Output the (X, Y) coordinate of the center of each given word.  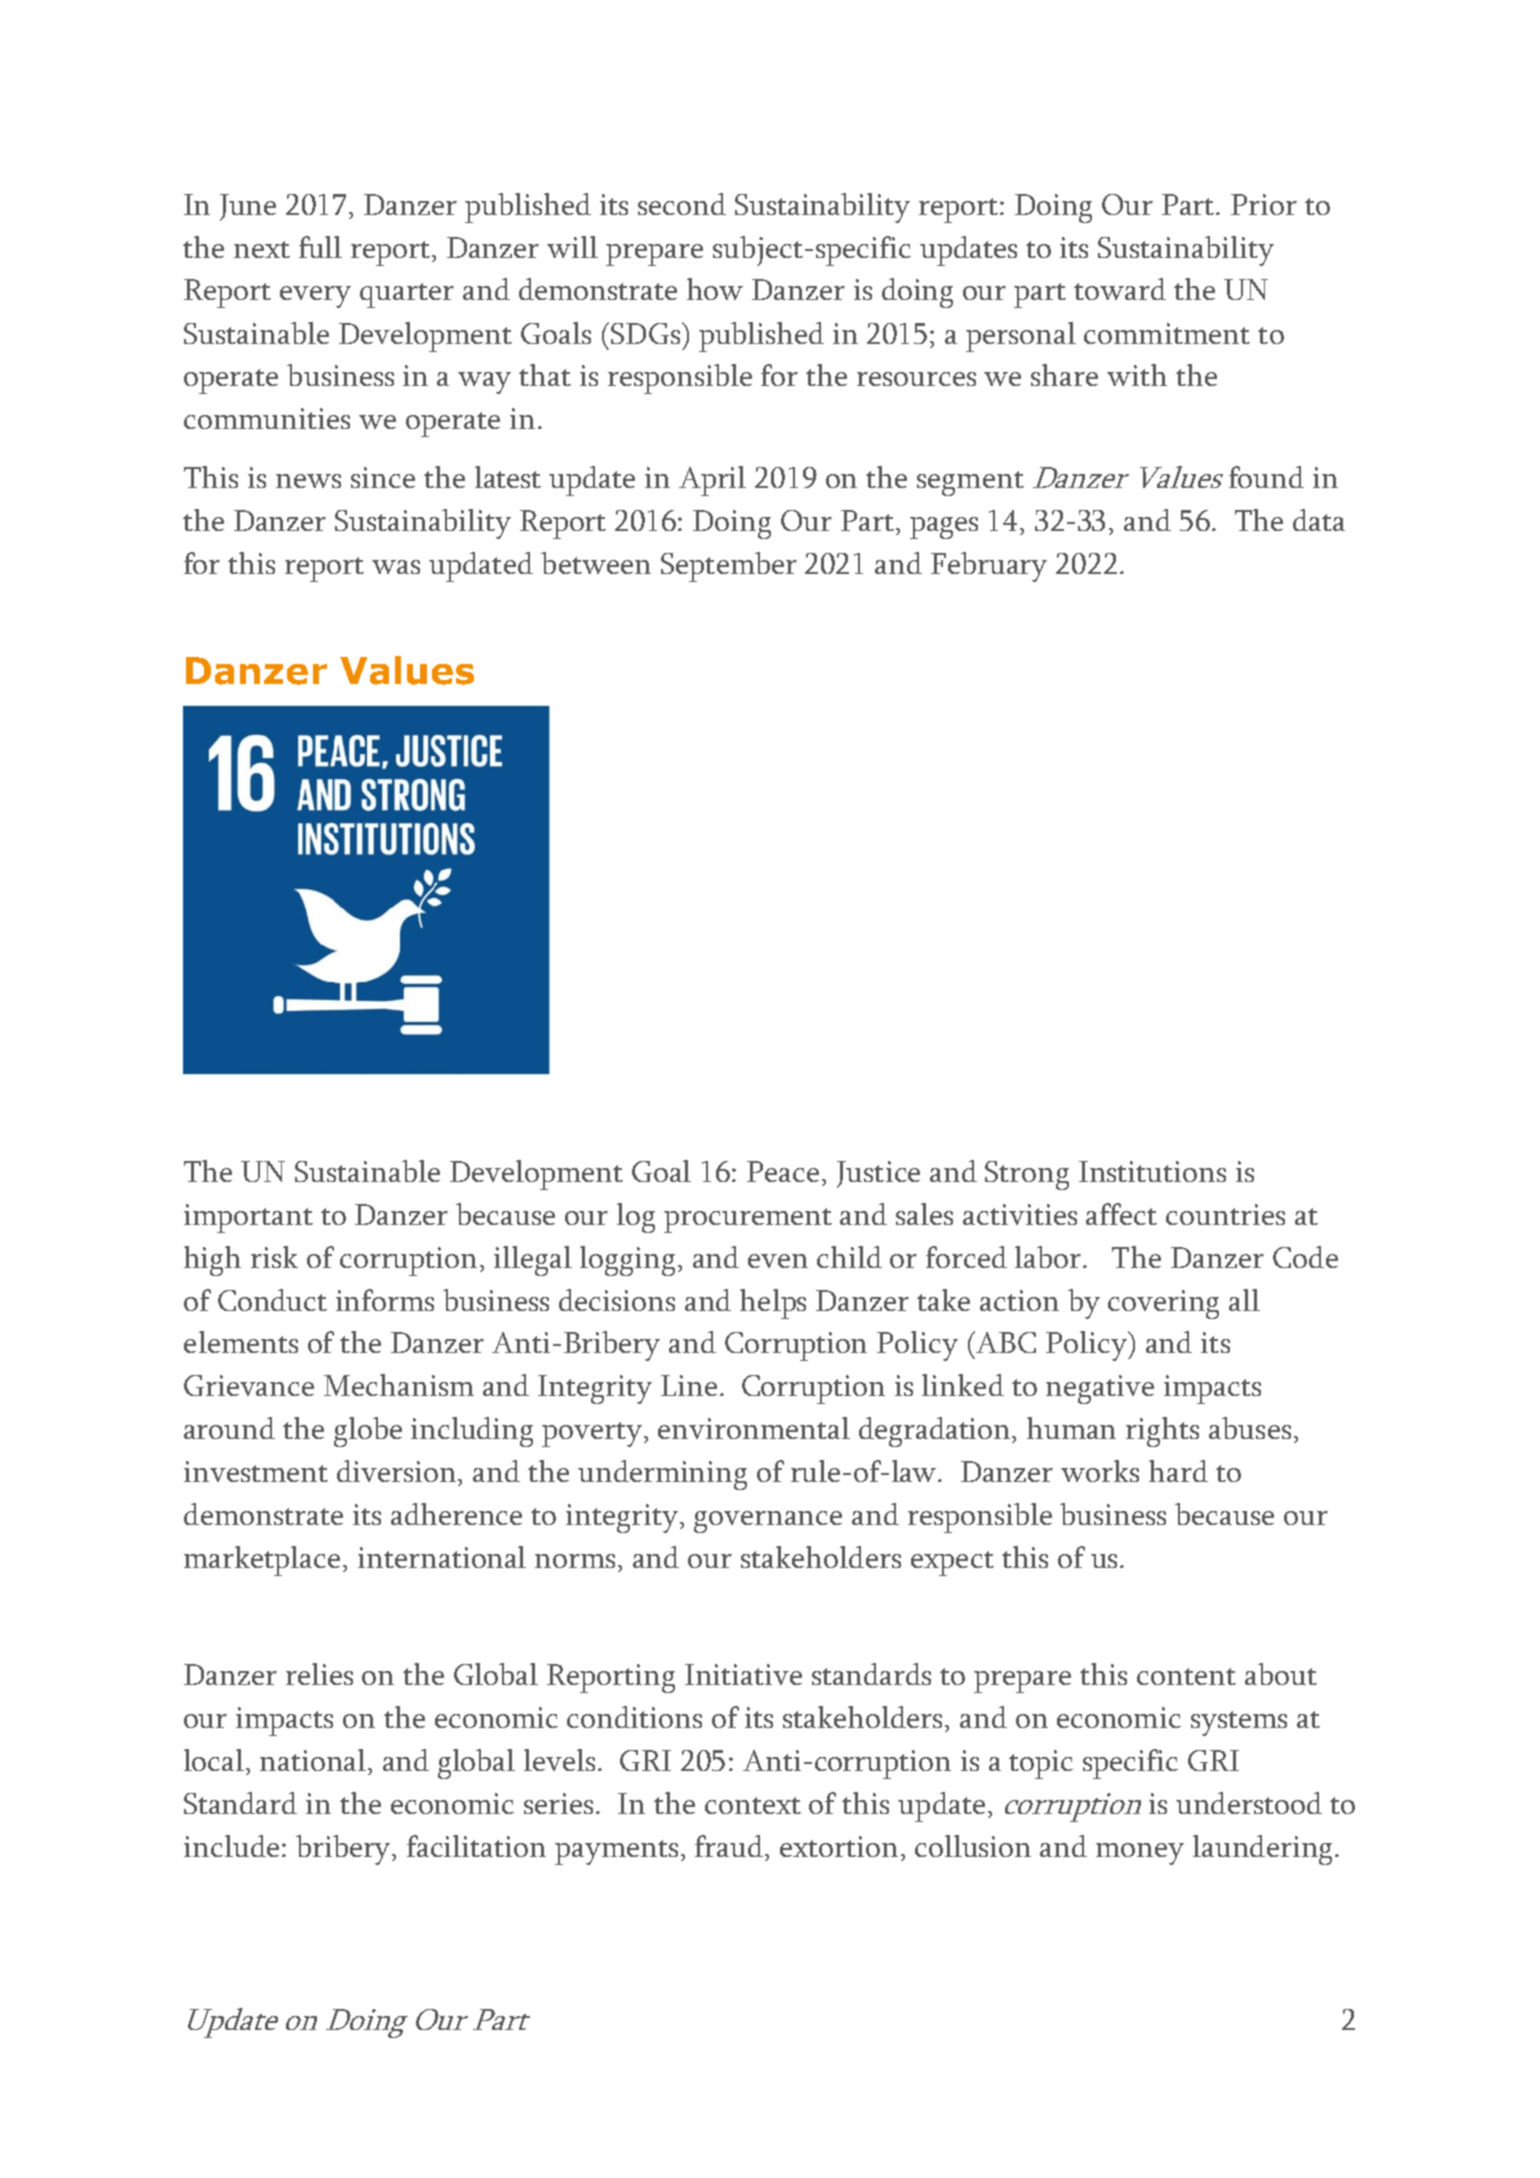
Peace (783, 1171)
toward (1120, 289)
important (248, 1218)
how (715, 289)
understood (1249, 1803)
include (231, 1846)
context (753, 1805)
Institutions (1152, 1171)
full (320, 247)
